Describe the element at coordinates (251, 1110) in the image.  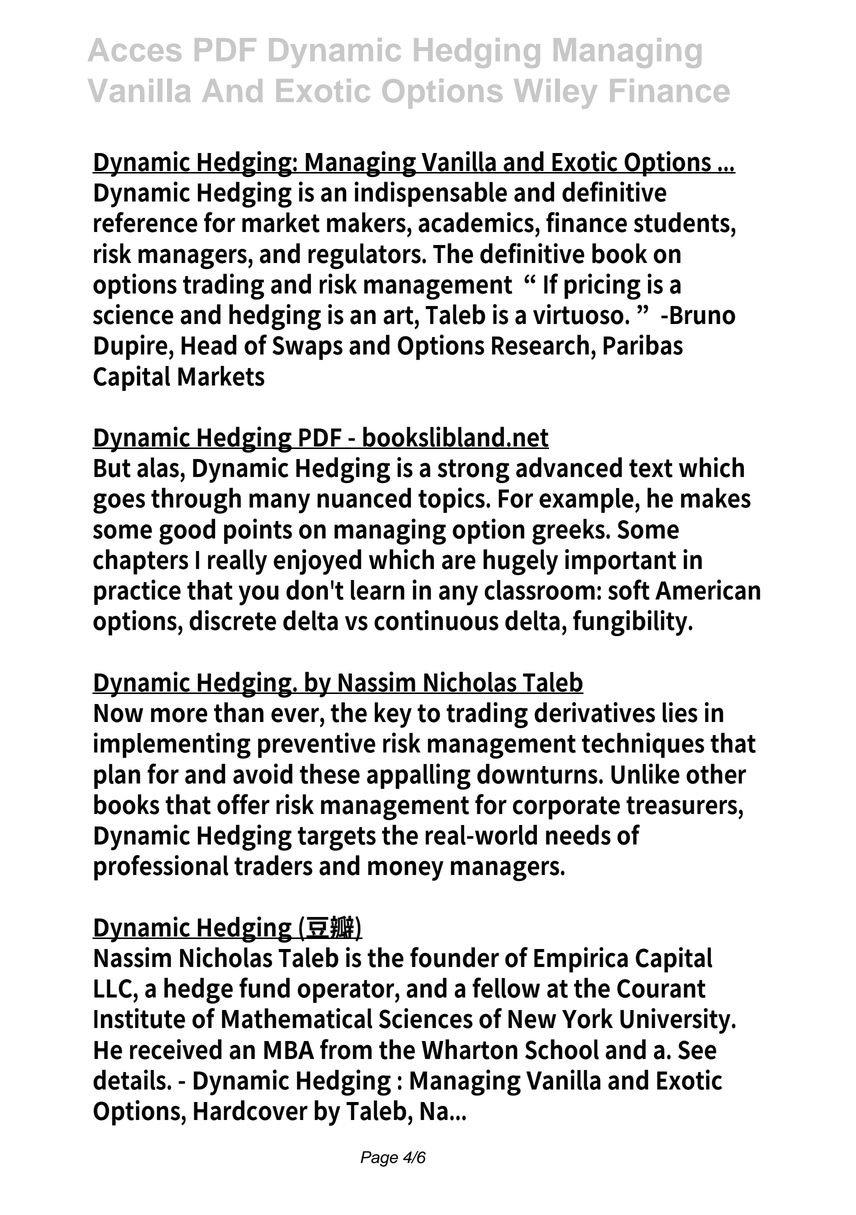
I see `Hardcover` at that location.
